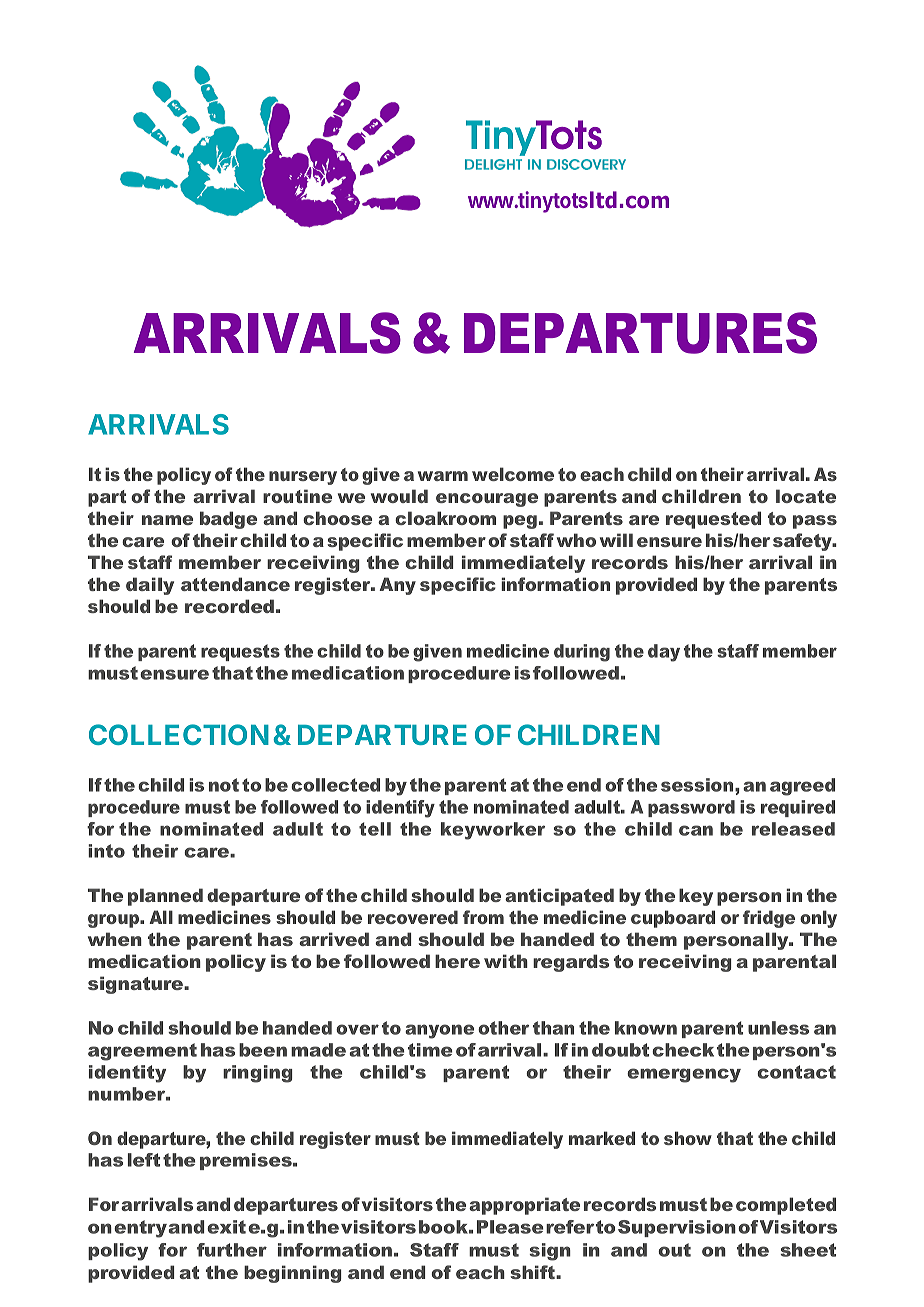 Image resolution: width=924 pixels, height=1307 pixels. I want to click on name, so click(167, 520).
